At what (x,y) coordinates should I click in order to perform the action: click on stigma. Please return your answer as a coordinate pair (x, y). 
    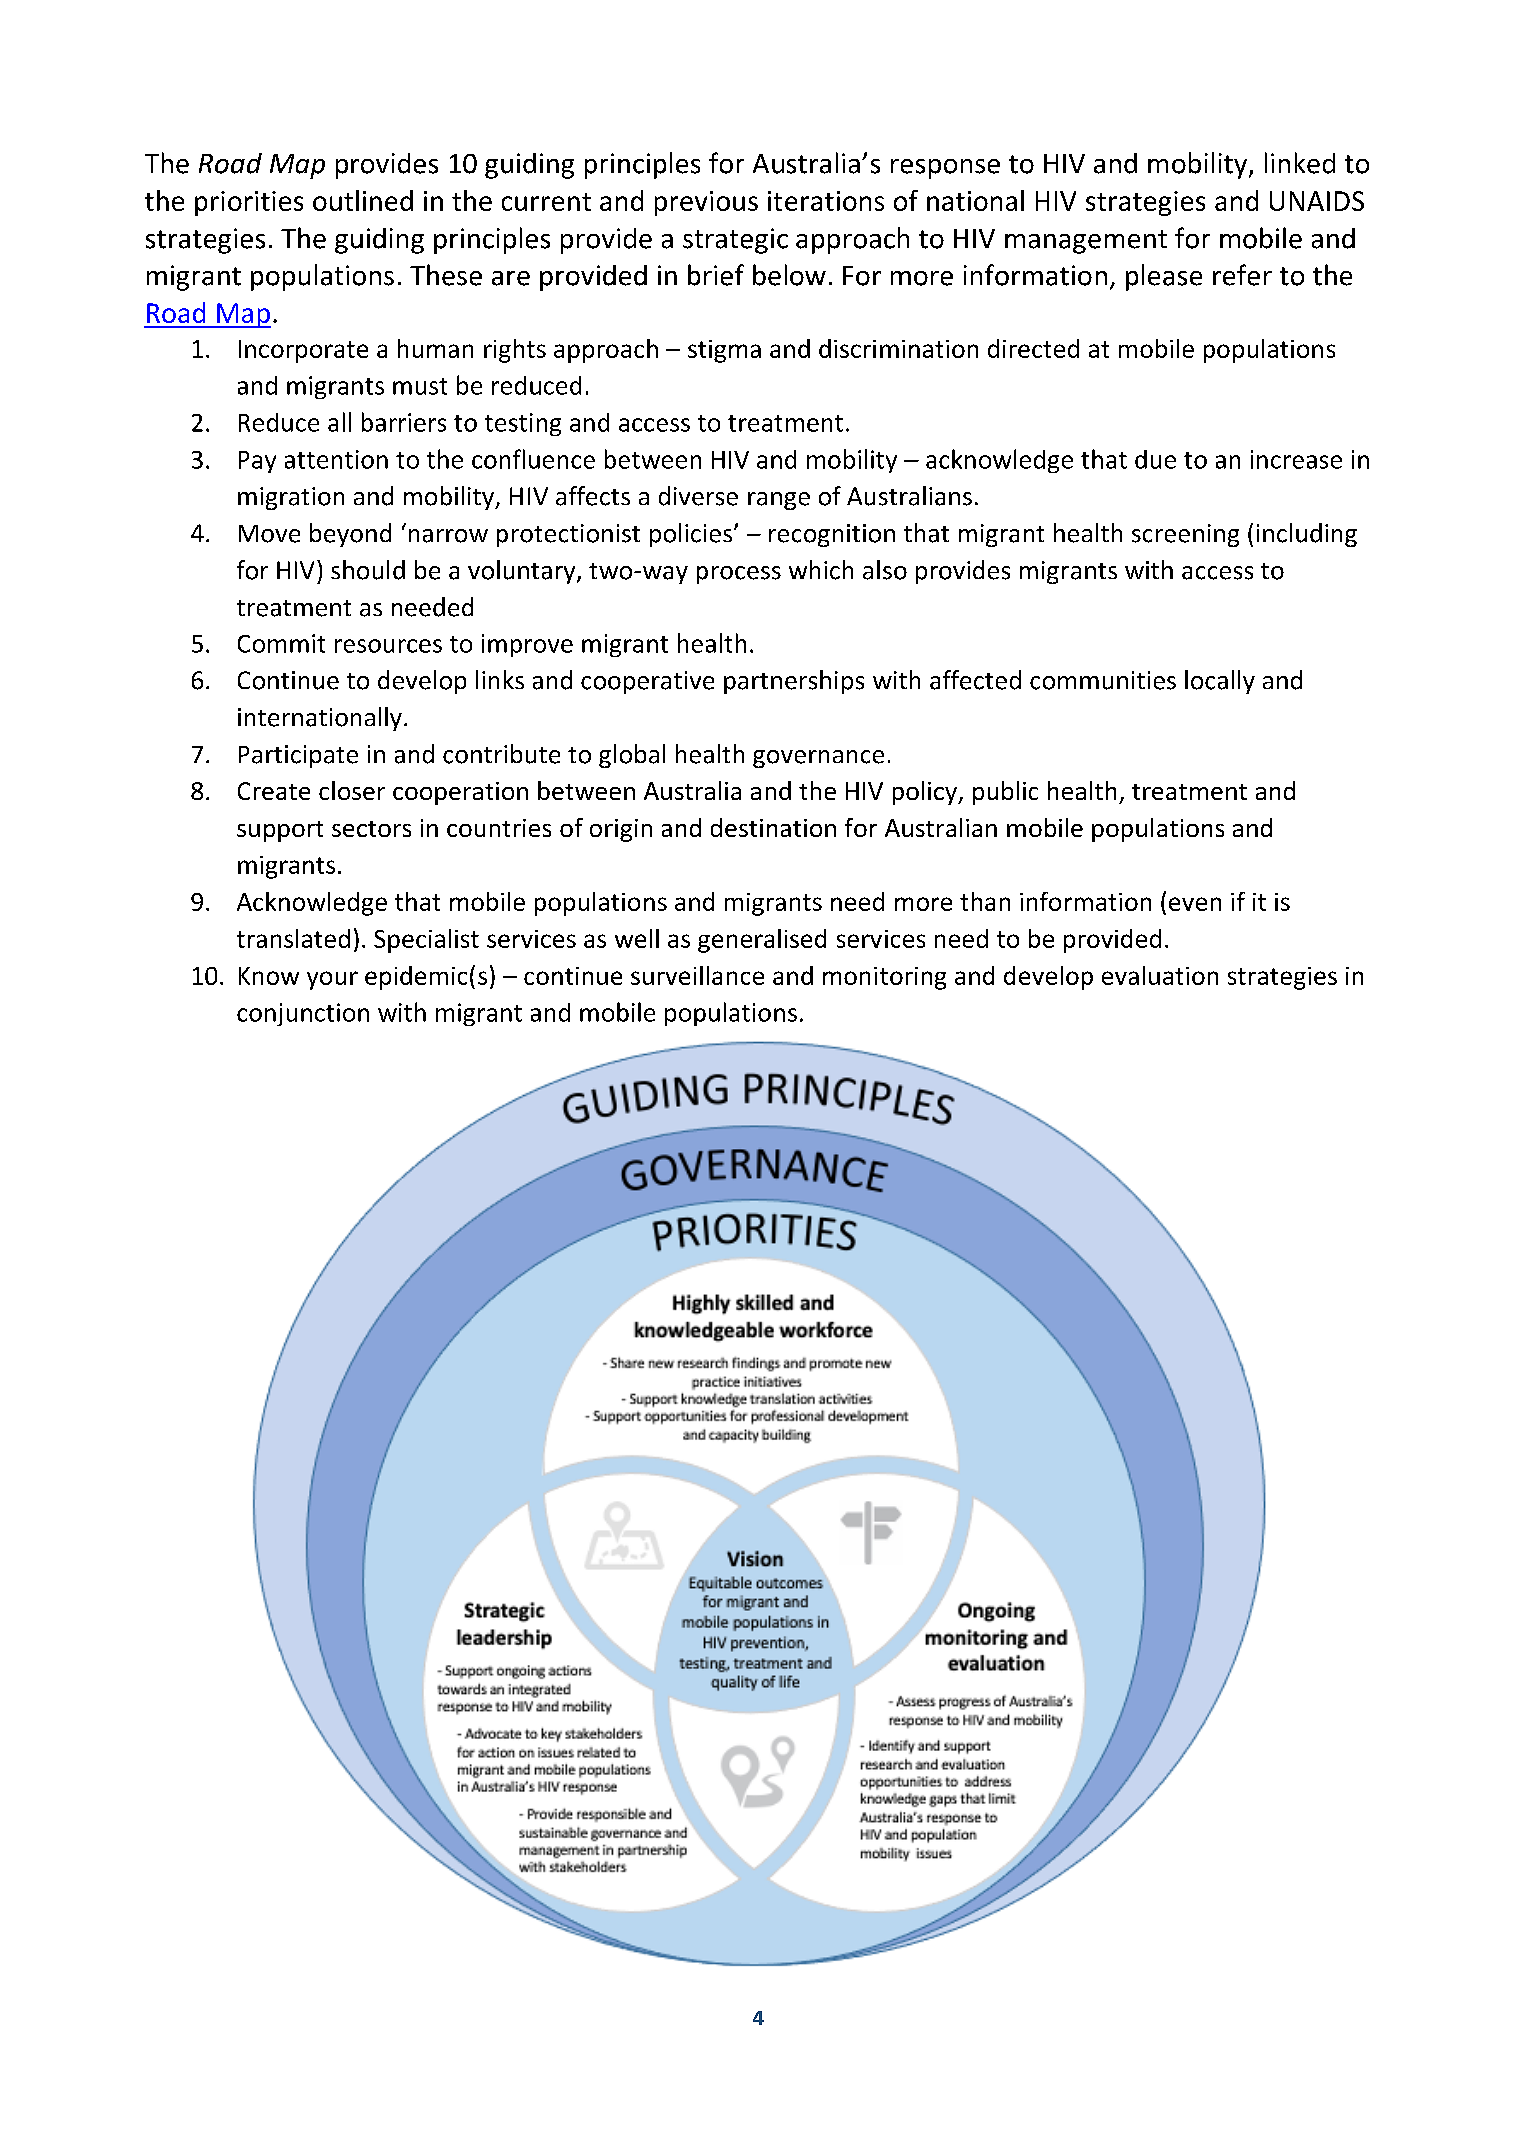
    Looking at the image, I should click on (724, 351).
